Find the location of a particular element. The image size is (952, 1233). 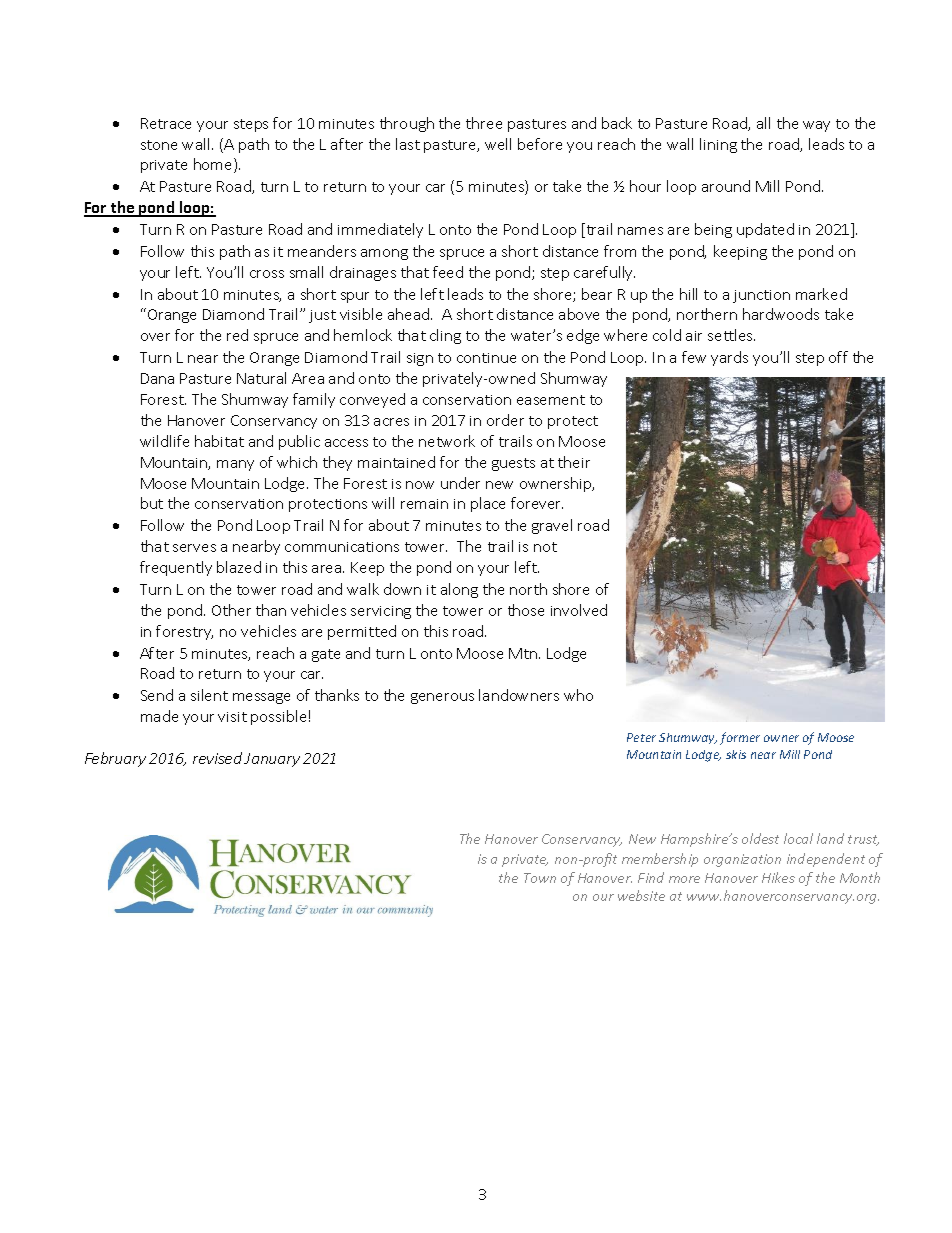

place is located at coordinates (488, 504).
